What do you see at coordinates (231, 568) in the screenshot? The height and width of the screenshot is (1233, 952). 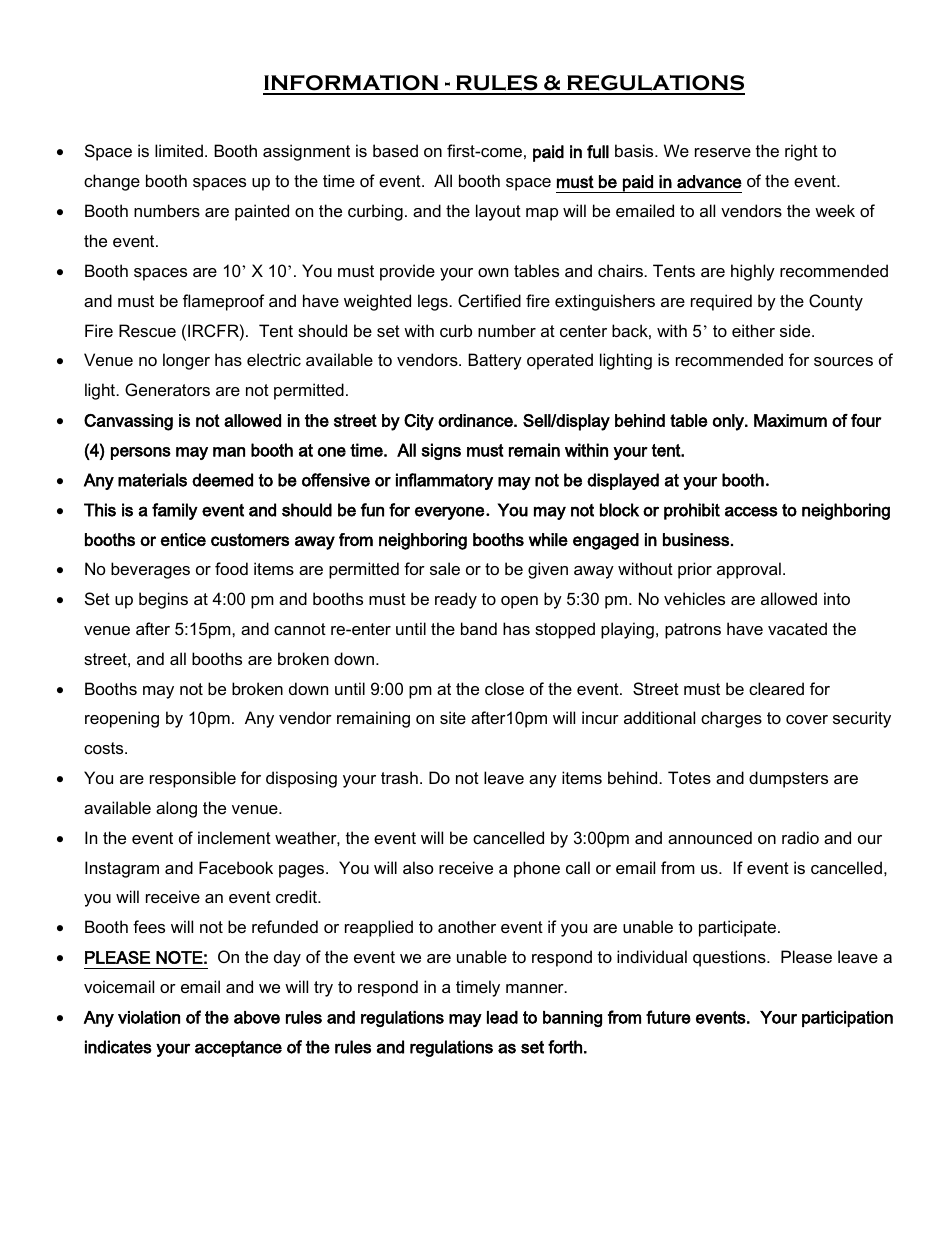 I see `food` at bounding box center [231, 568].
